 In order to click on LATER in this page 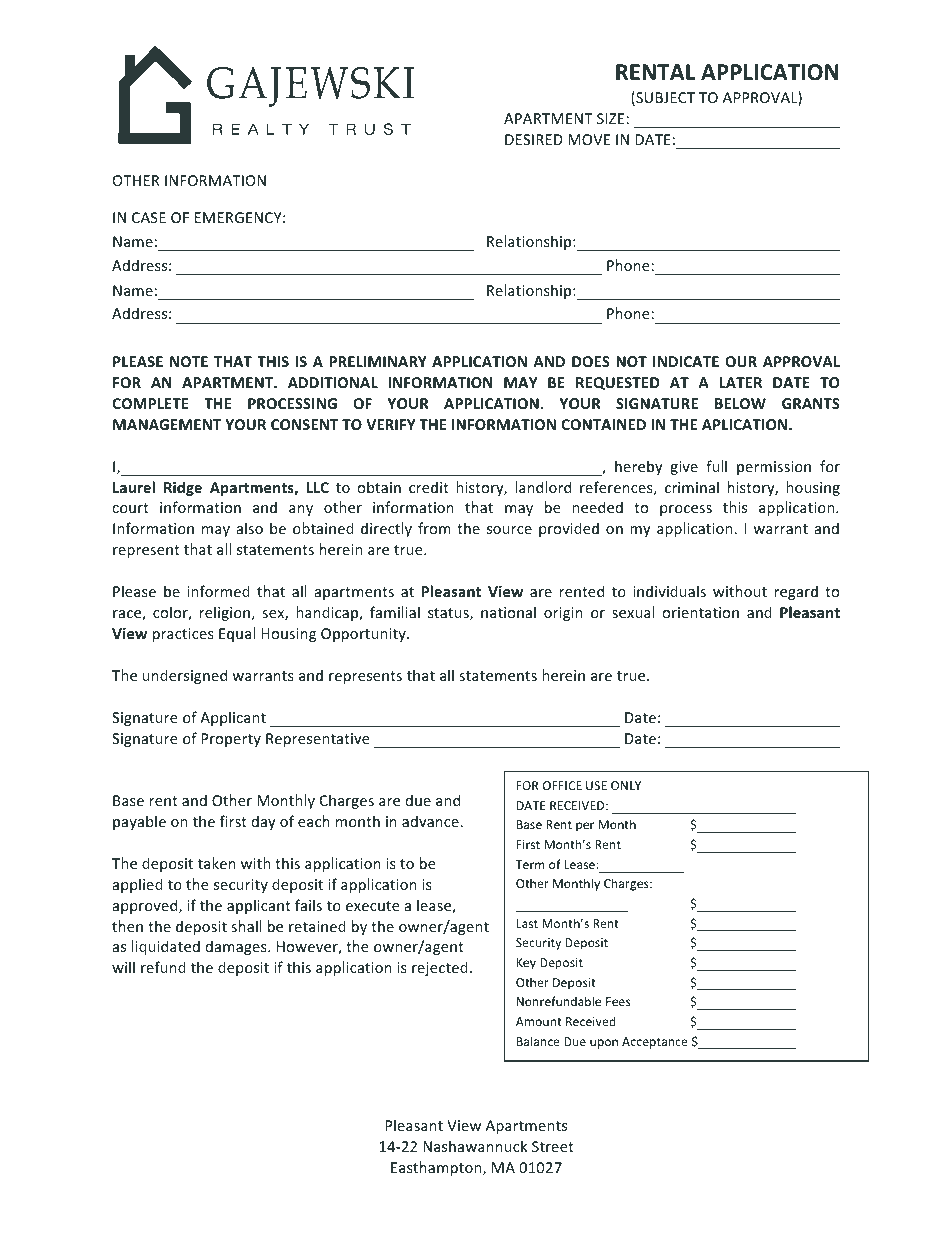, I will do `click(740, 382)`.
